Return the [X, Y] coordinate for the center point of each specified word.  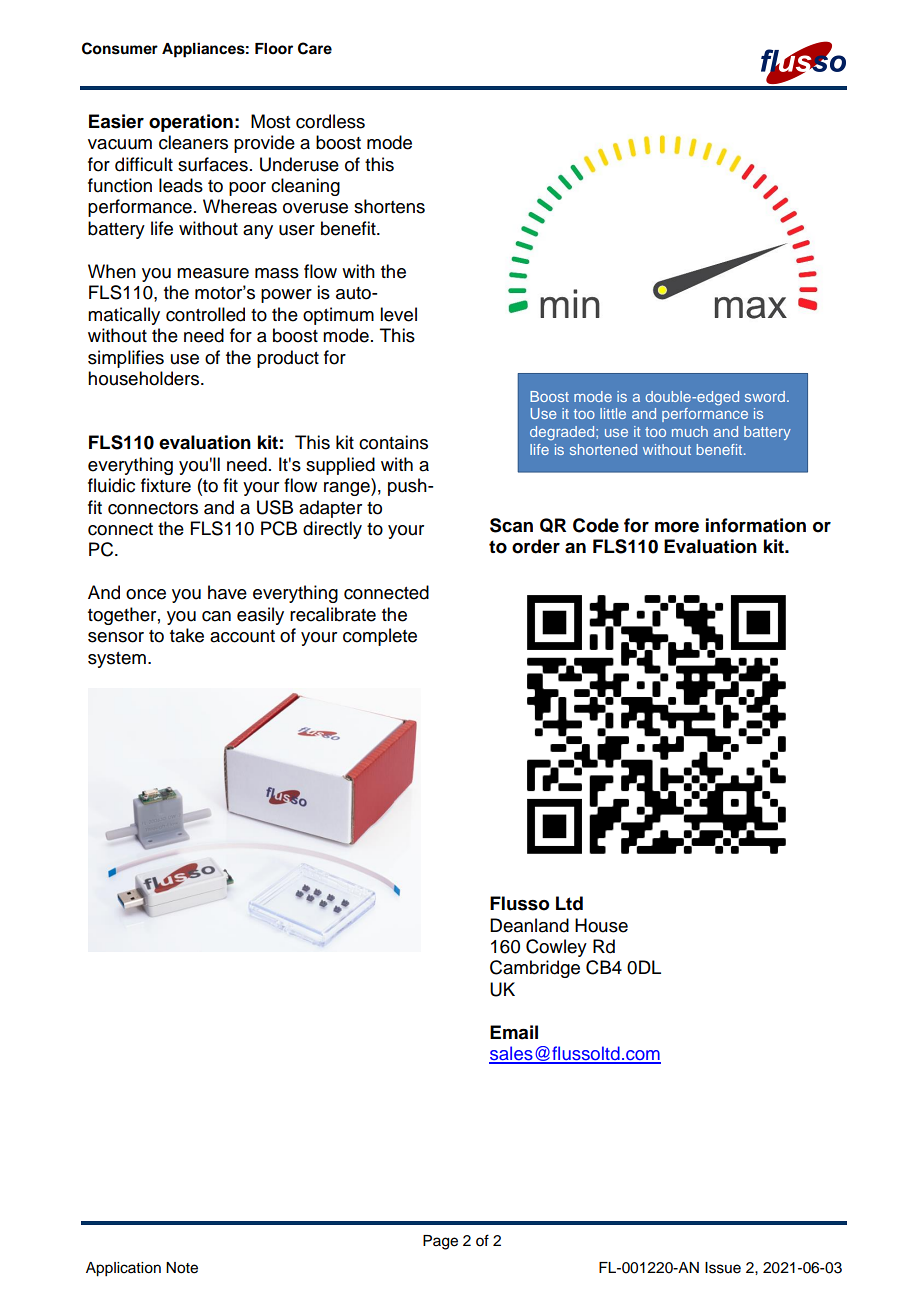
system [117, 660]
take [187, 635]
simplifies [126, 359]
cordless [330, 121]
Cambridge [535, 969]
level [398, 314]
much [690, 431]
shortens [389, 206]
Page [440, 1242]
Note [182, 1268]
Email [514, 1032]
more [677, 527]
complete [380, 637]
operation [191, 123]
